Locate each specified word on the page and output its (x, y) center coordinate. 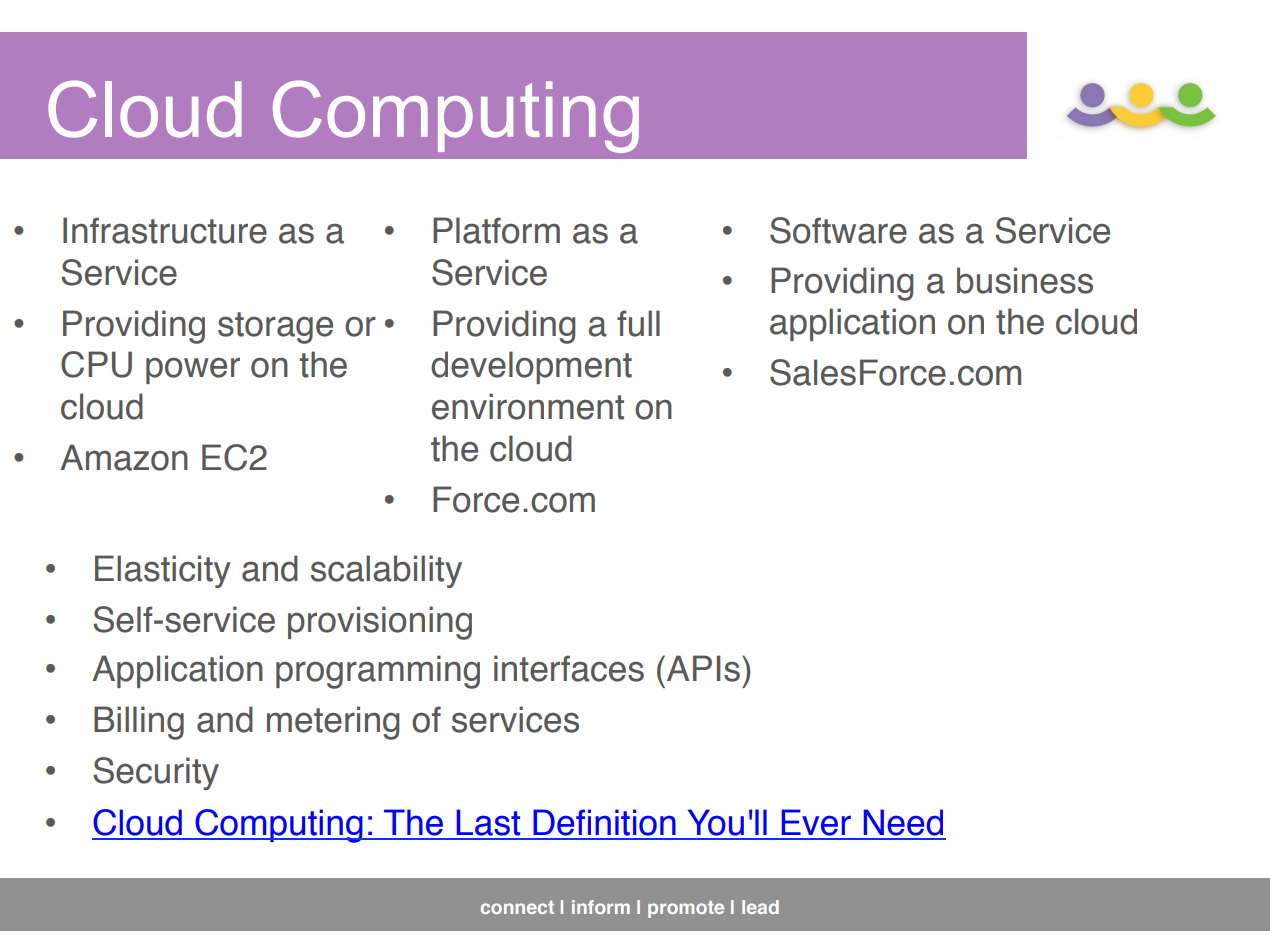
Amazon (124, 457)
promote (686, 909)
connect (517, 907)
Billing (139, 723)
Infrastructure (165, 230)
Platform (496, 230)
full (638, 323)
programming (378, 672)
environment (528, 406)
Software (838, 230)
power (193, 370)
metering (333, 723)
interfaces (569, 668)
